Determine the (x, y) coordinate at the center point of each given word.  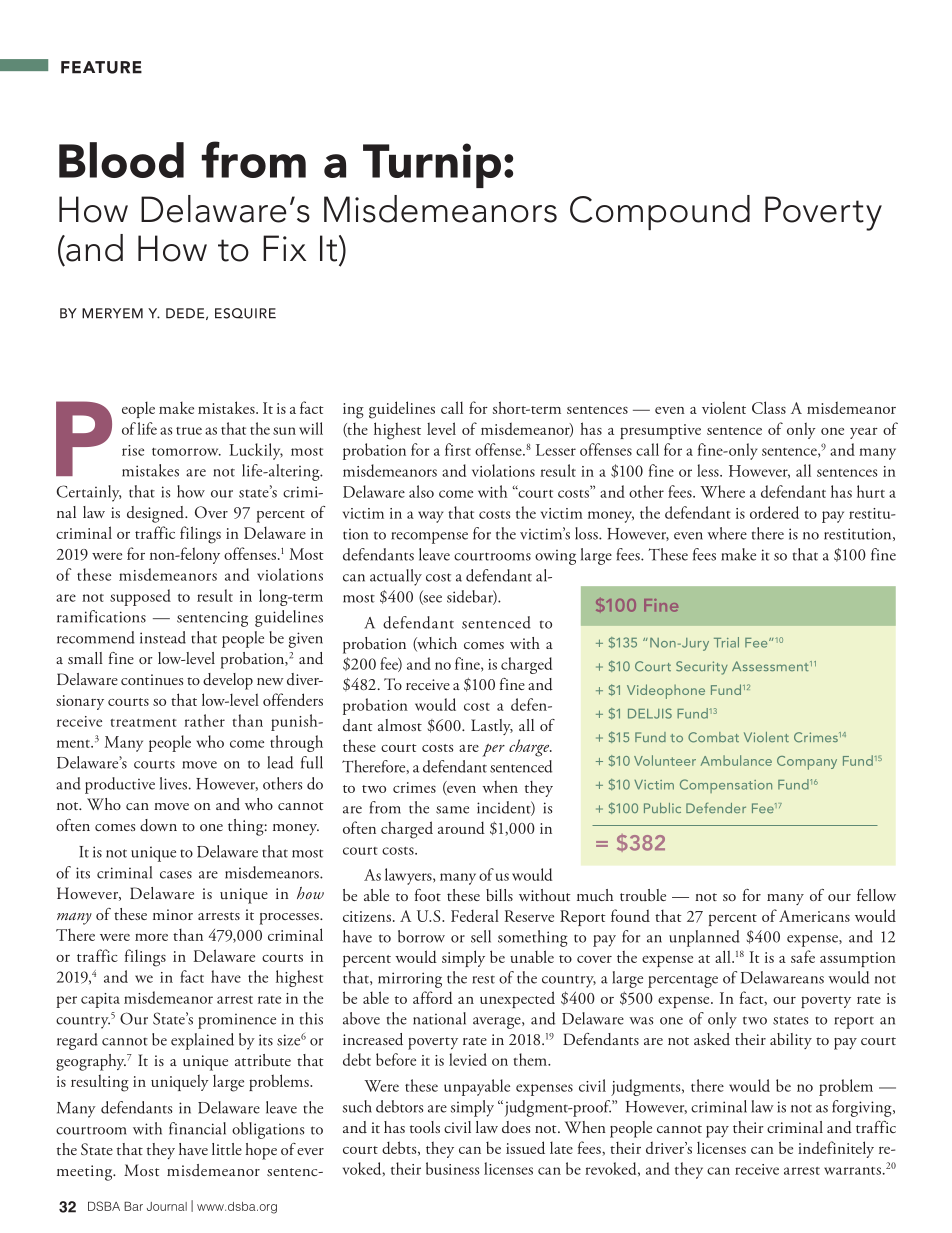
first (458, 449)
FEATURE (101, 67)
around (461, 827)
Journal (167, 1206)
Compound (660, 212)
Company (807, 763)
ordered (774, 512)
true (189, 431)
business (452, 1168)
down (158, 825)
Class (769, 407)
